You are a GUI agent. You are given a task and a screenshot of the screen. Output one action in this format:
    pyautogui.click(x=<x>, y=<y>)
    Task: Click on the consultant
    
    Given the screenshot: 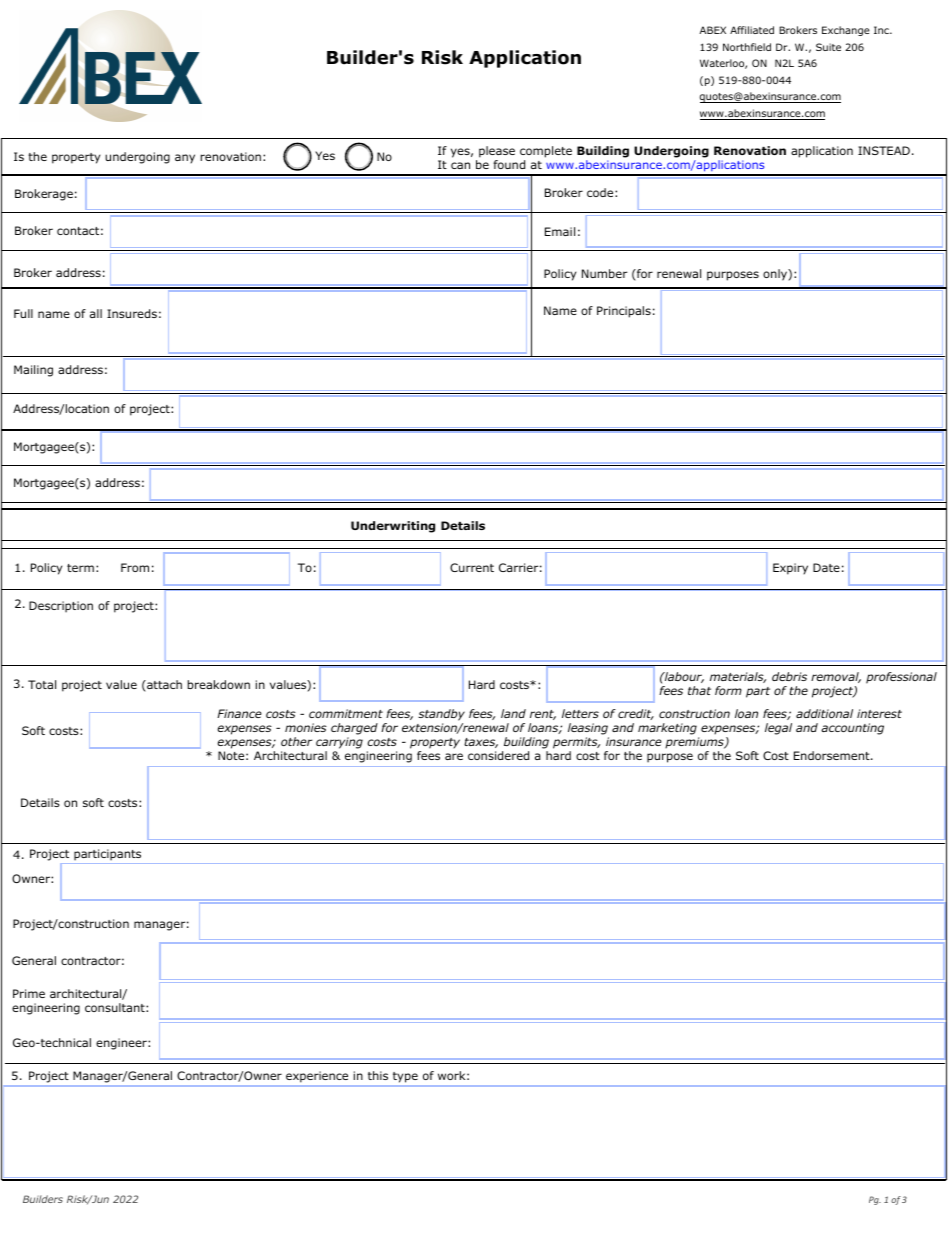 What is the action you would take?
    pyautogui.click(x=116, y=1007)
